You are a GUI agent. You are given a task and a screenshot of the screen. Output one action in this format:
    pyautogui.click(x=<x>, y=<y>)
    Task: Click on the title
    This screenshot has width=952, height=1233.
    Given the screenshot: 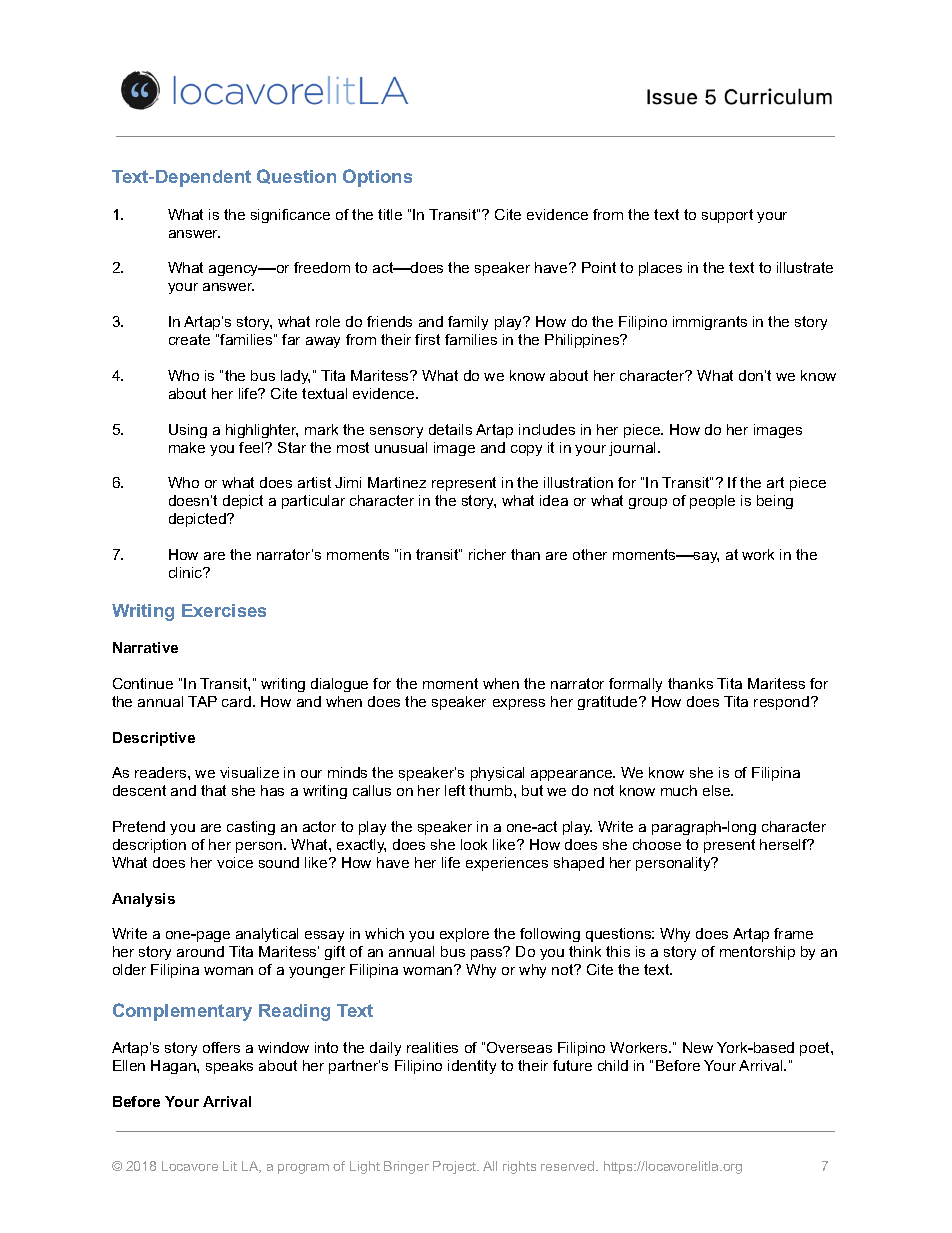 What is the action you would take?
    pyautogui.click(x=390, y=214)
